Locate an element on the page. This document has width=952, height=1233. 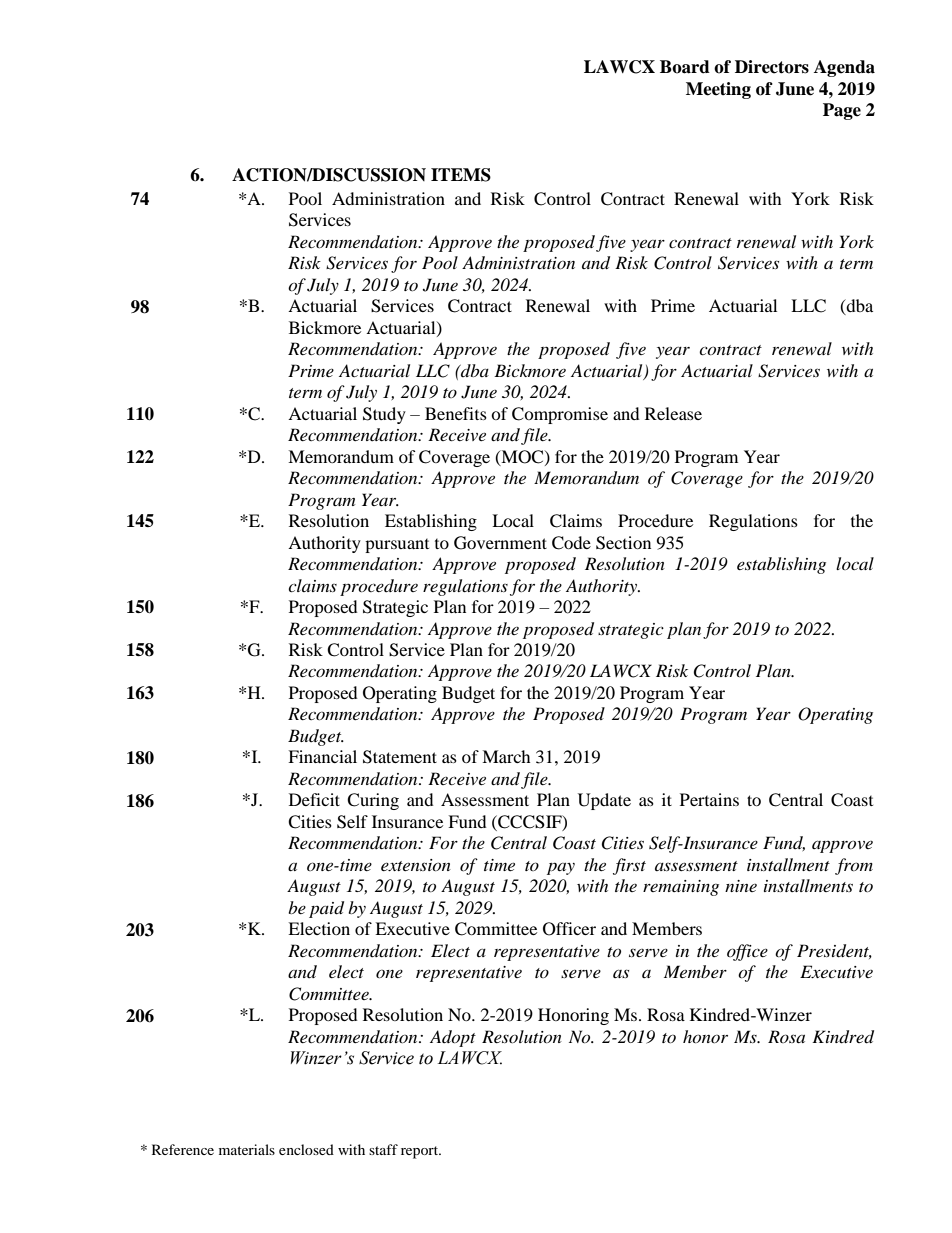
ITEMS is located at coordinates (461, 175).
